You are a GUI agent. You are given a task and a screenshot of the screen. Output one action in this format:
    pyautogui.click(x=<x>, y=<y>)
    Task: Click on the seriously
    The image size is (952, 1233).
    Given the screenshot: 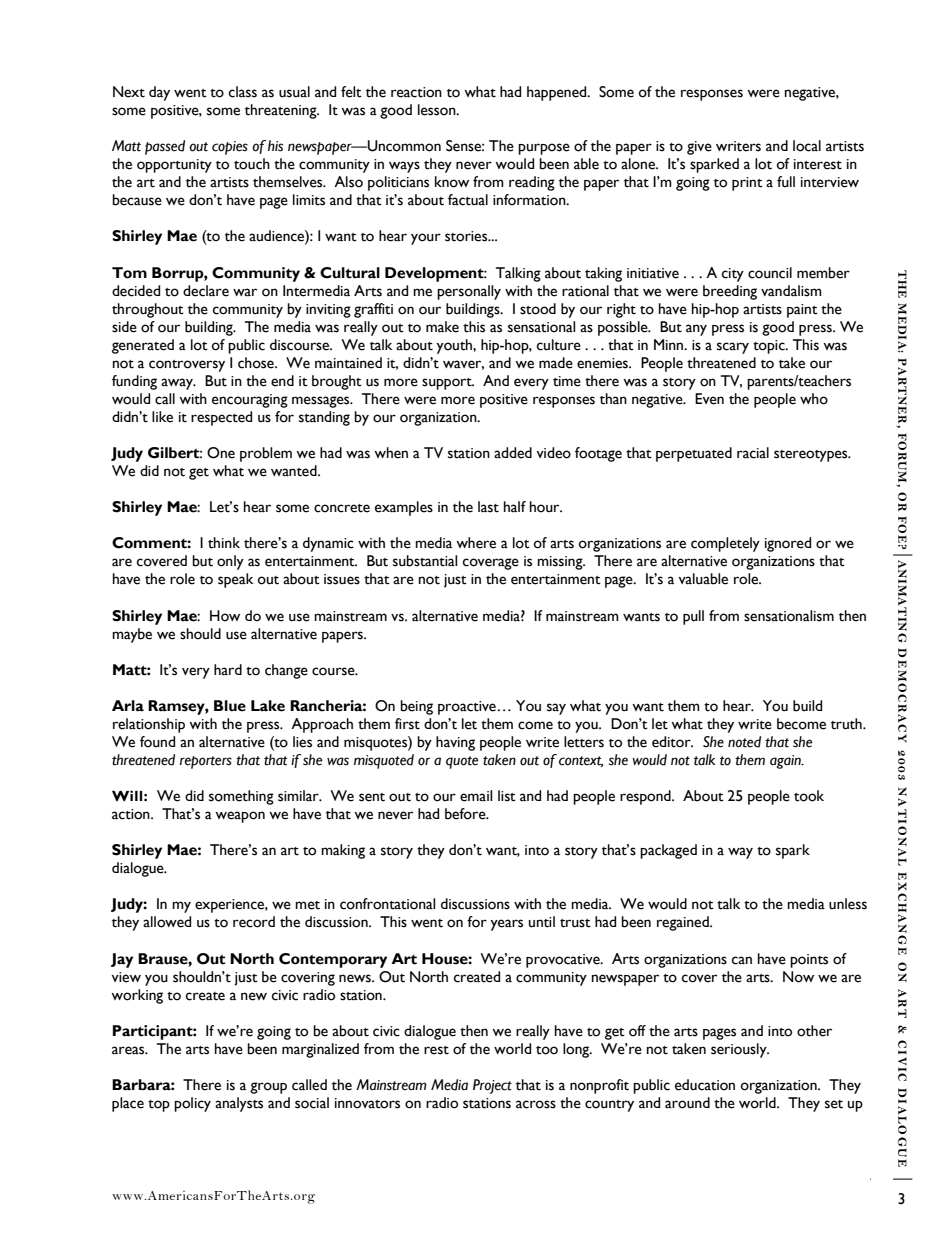 What is the action you would take?
    pyautogui.click(x=740, y=1050)
